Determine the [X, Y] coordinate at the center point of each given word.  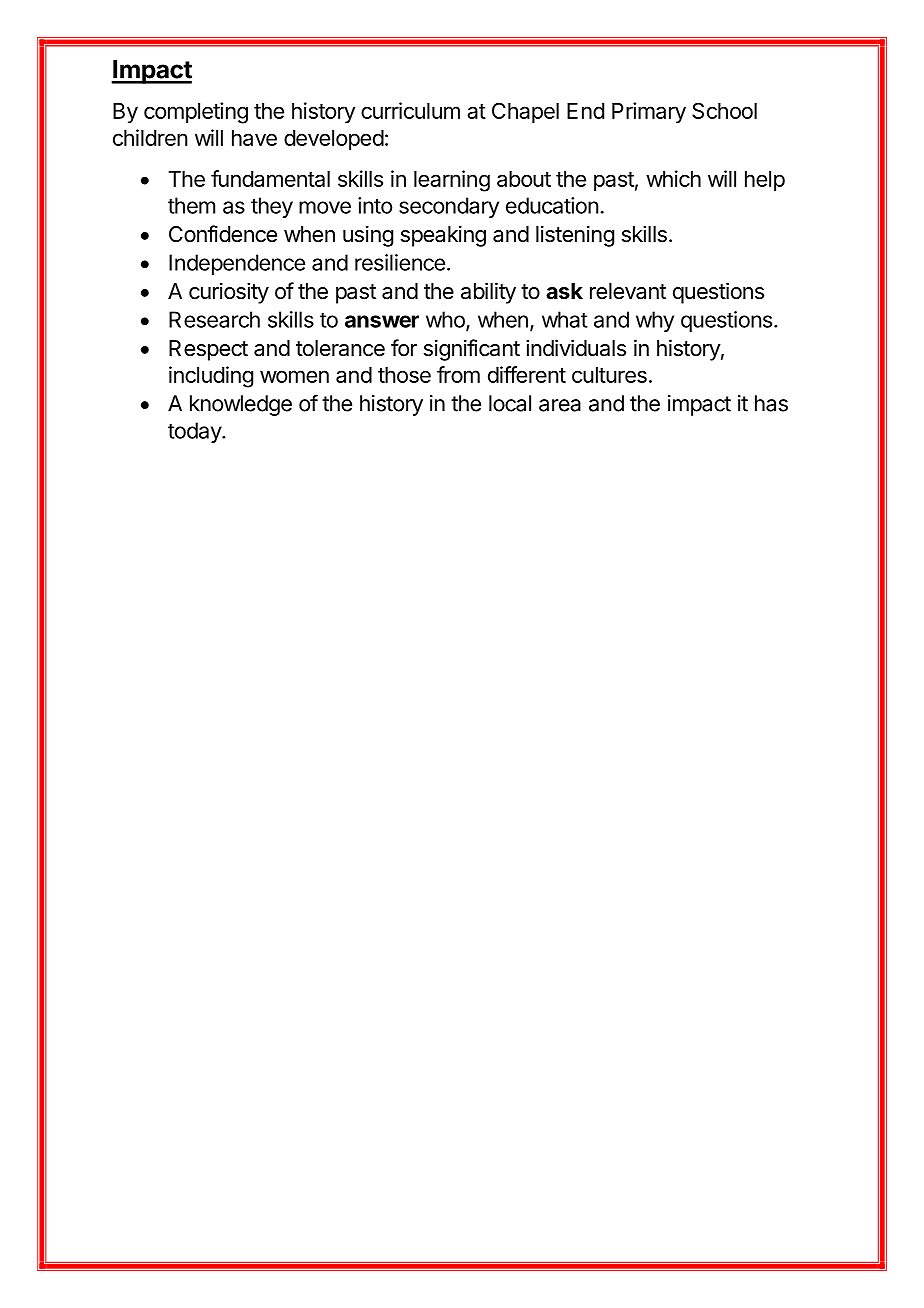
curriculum [410, 110]
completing [196, 113]
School [724, 110]
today [195, 432]
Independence [237, 264]
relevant [628, 291]
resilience [400, 262]
